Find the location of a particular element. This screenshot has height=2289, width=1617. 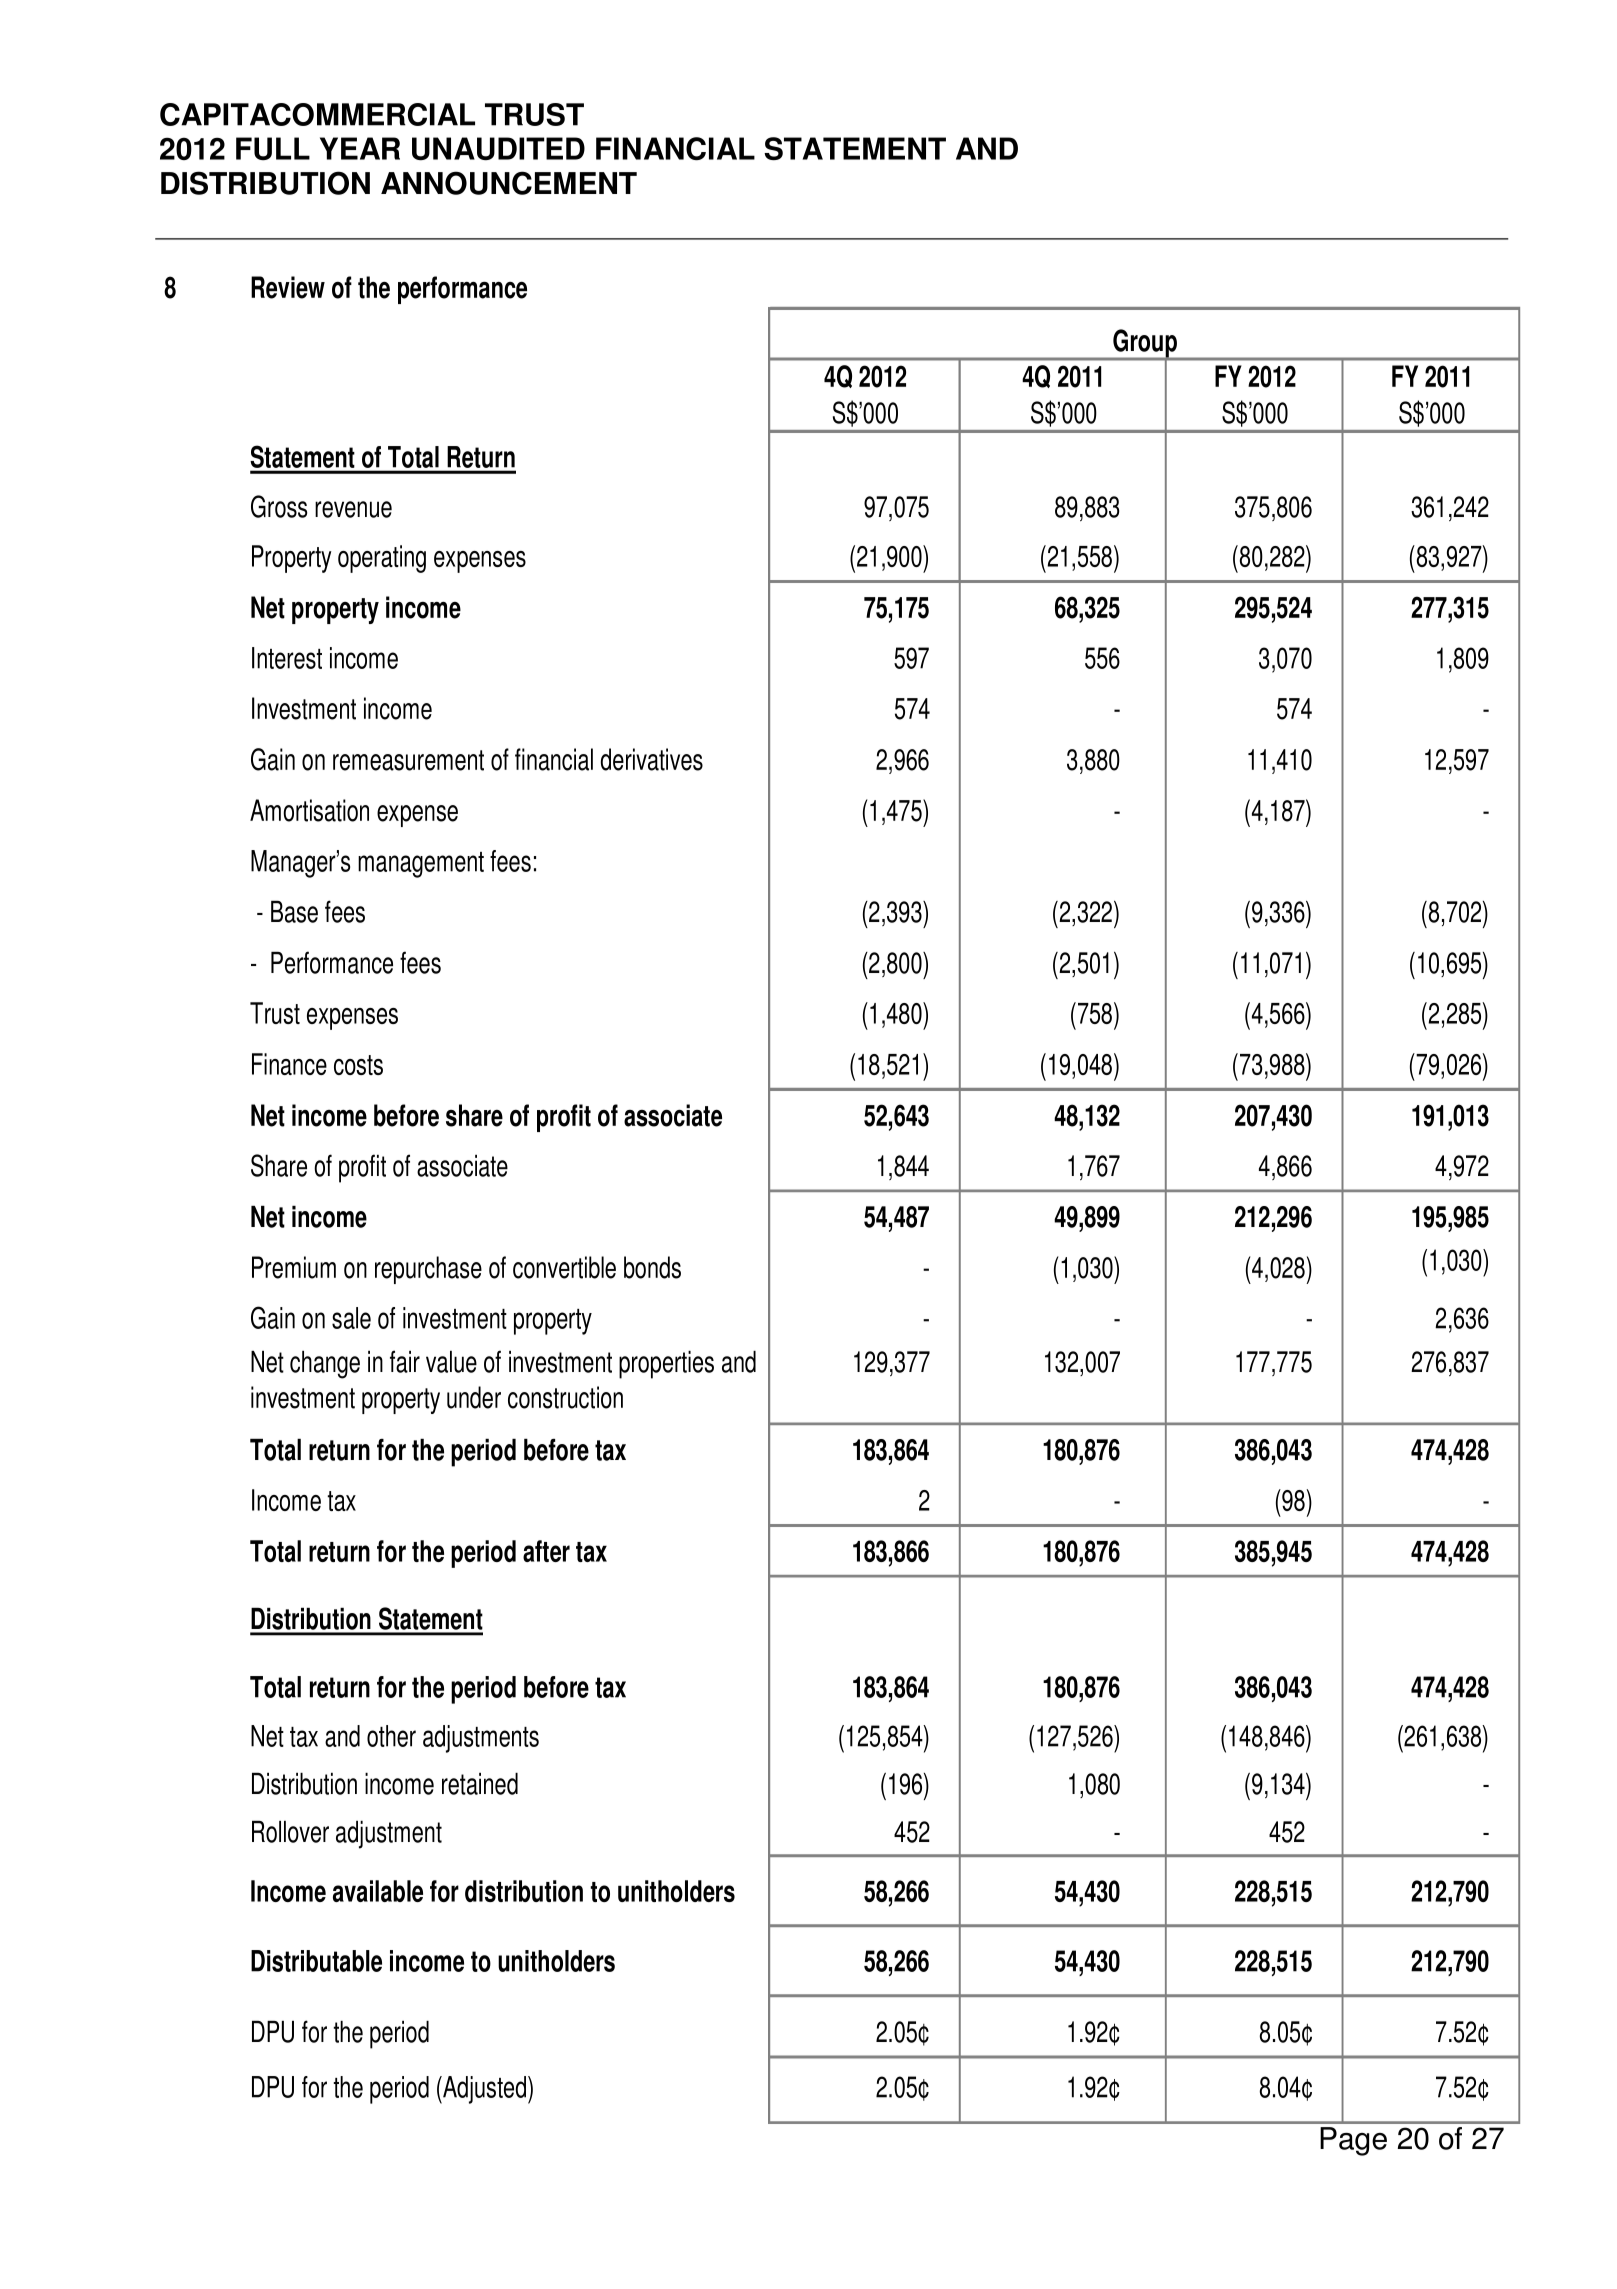

operating is located at coordinates (382, 559).
